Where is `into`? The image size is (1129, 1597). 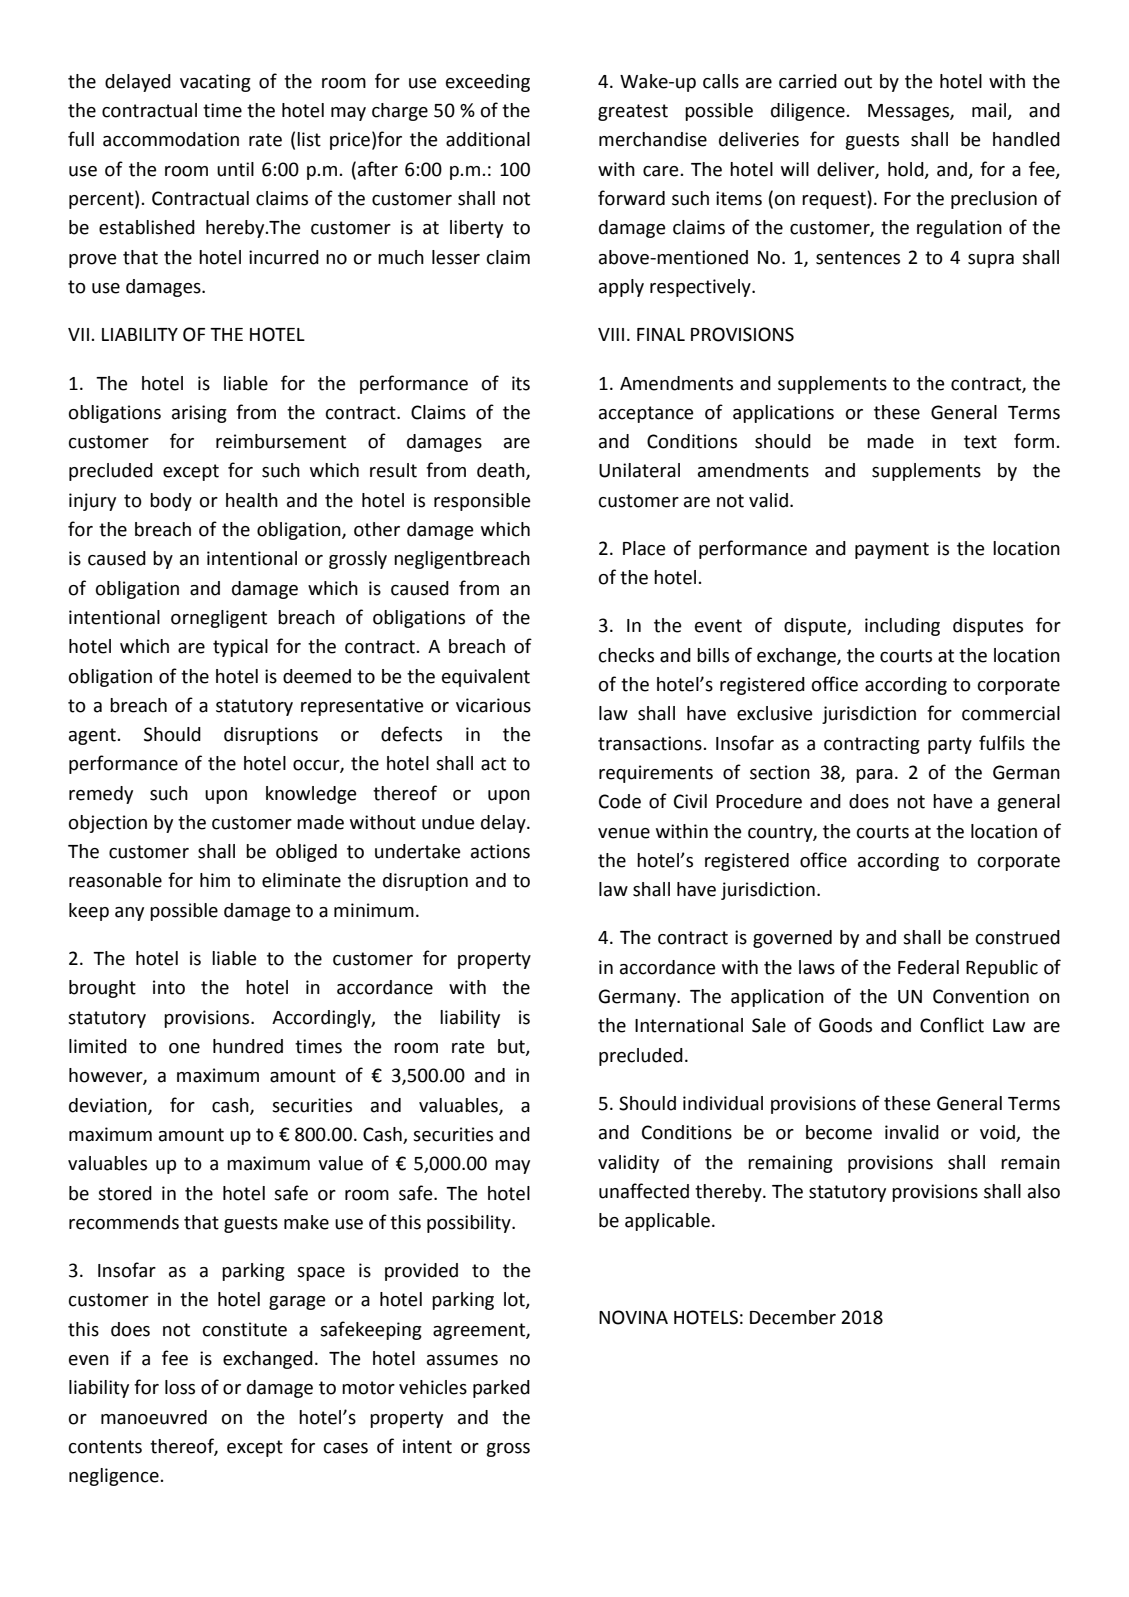
into is located at coordinates (169, 987).
